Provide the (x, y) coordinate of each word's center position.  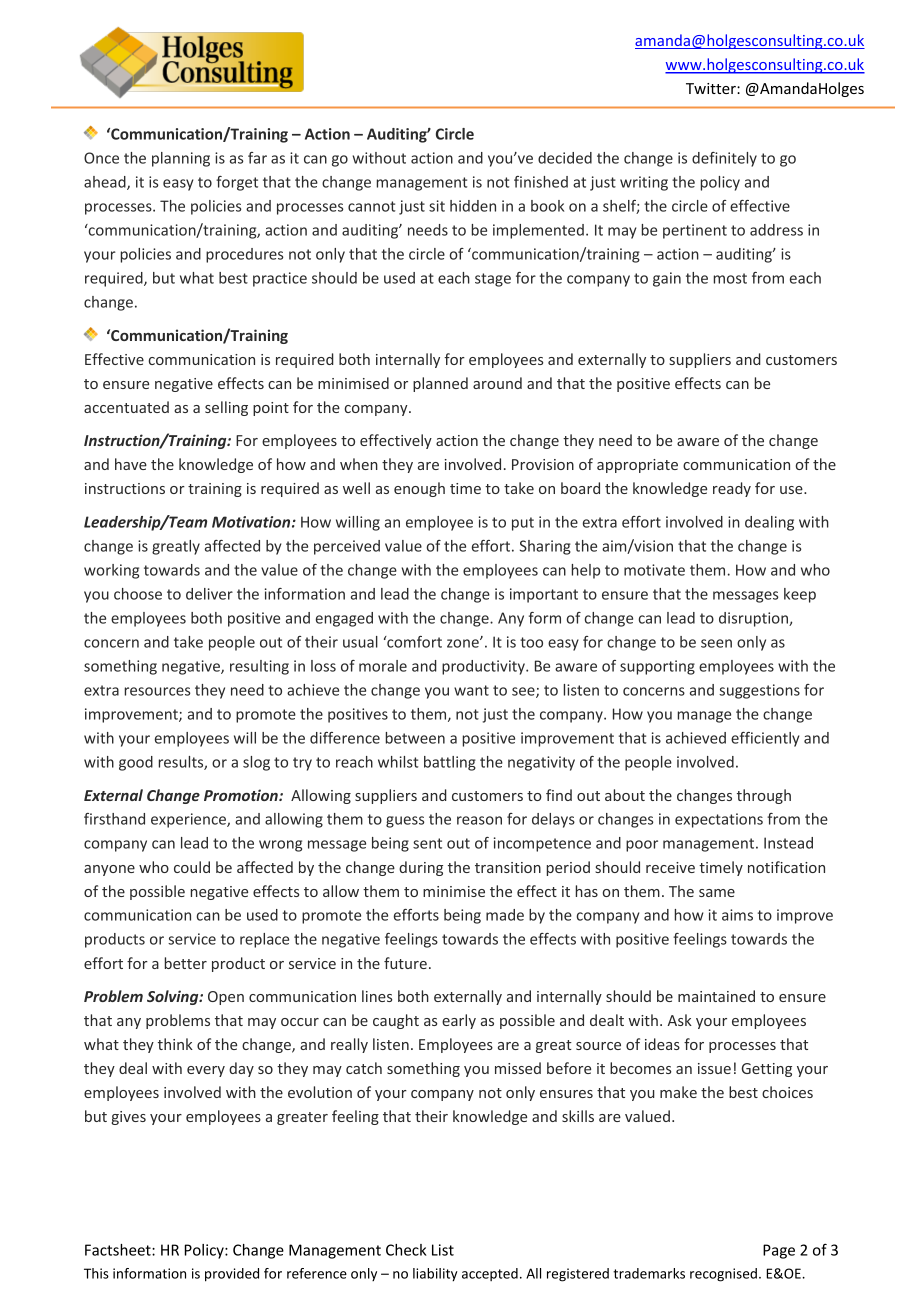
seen (716, 643)
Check (406, 1250)
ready (732, 489)
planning (181, 159)
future (405, 963)
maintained (716, 996)
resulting (259, 667)
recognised (723, 1275)
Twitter (712, 88)
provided (232, 1275)
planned (440, 384)
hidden (473, 206)
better (186, 963)
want (471, 690)
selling (226, 408)
